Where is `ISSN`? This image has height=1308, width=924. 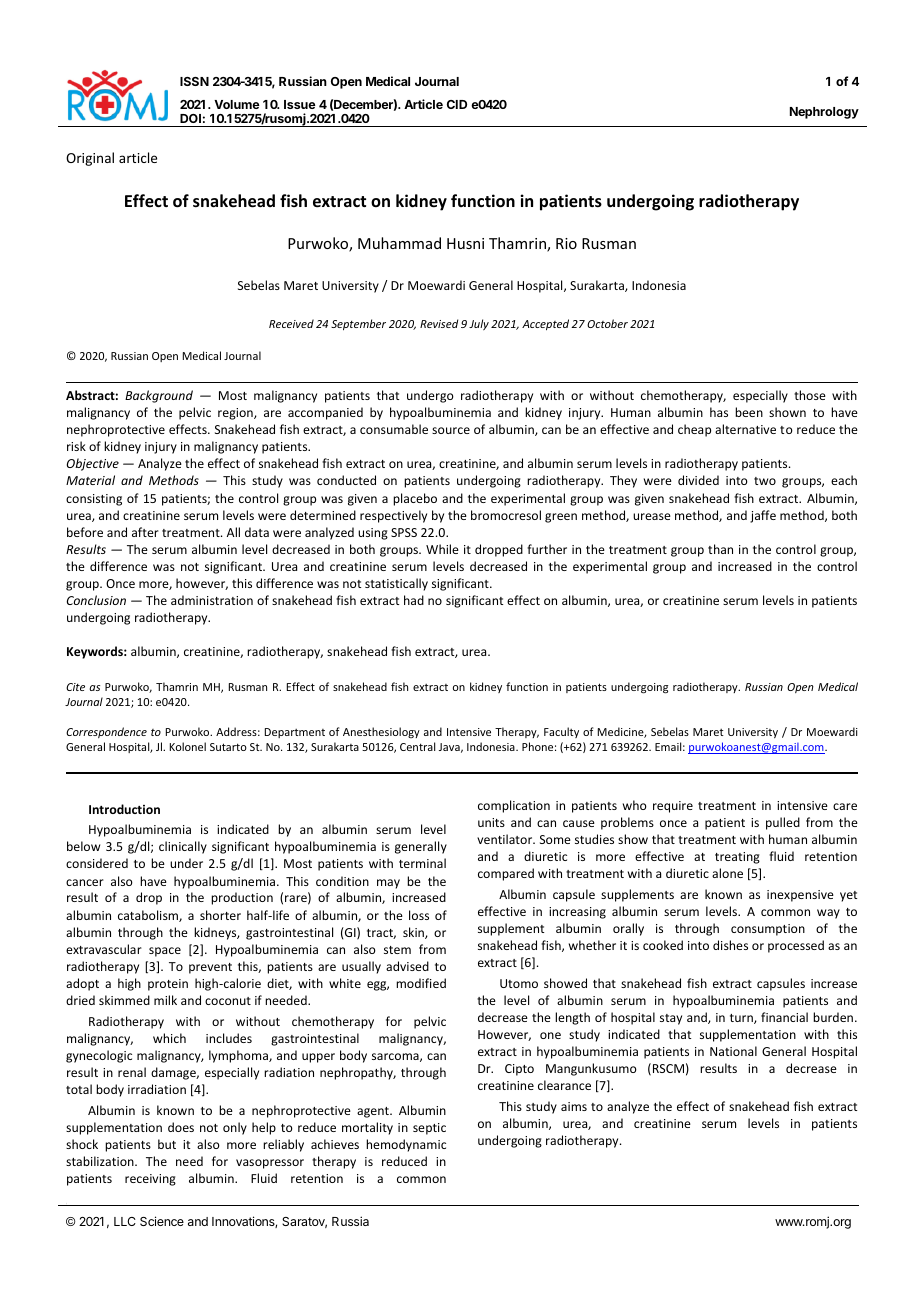 ISSN is located at coordinates (194, 81).
